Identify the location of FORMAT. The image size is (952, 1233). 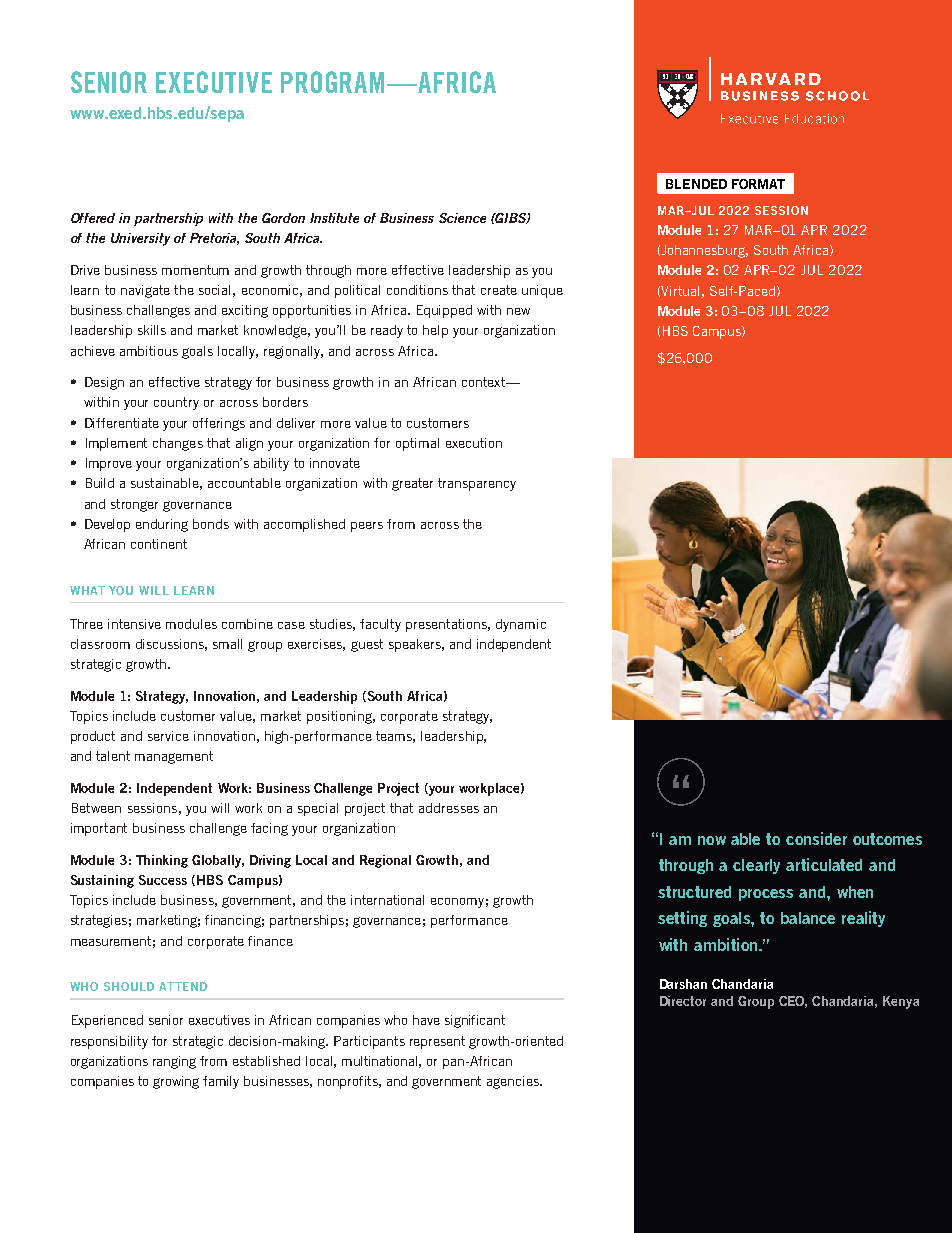
(758, 184).
